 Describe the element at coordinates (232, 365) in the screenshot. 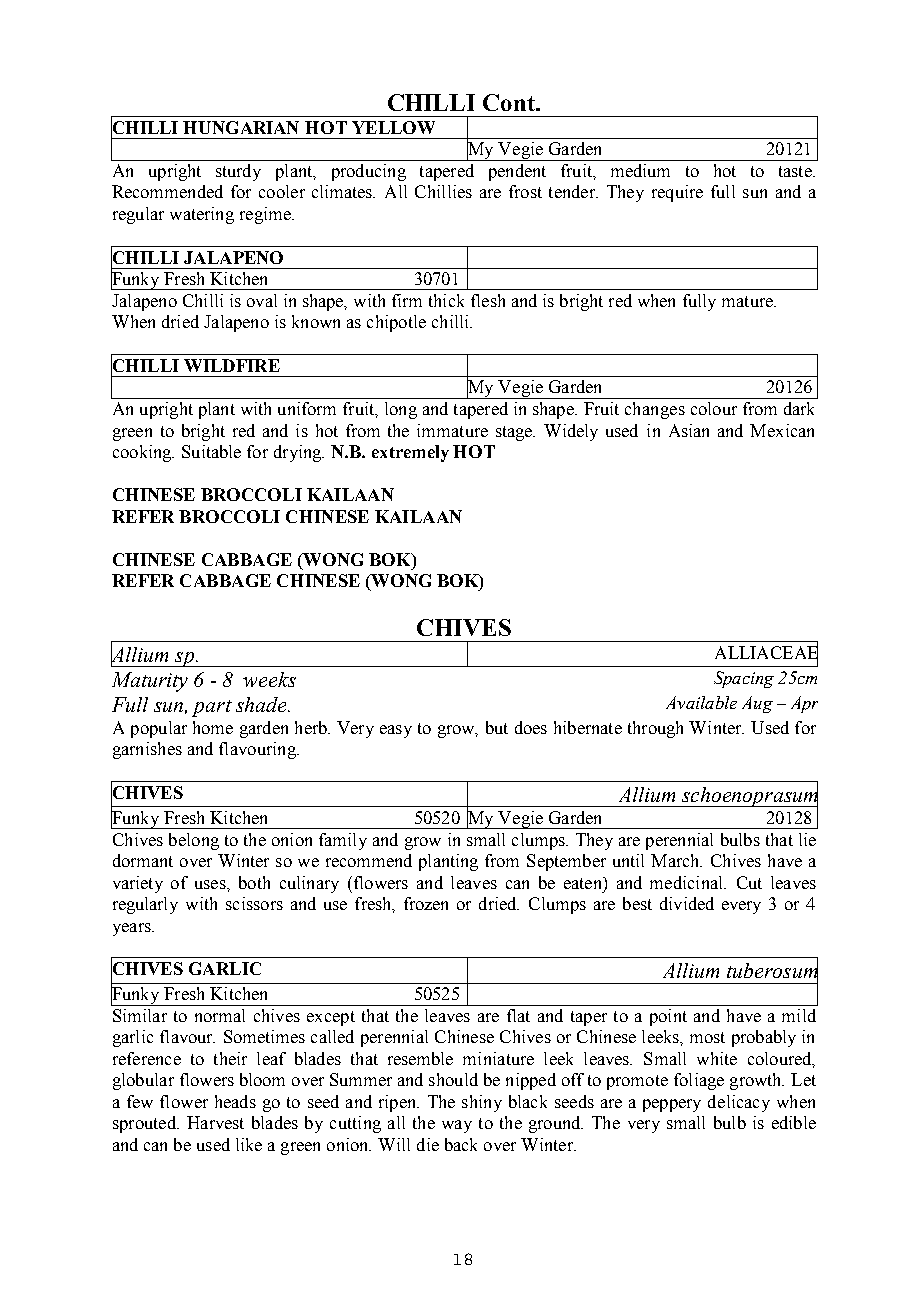

I see `WILDFIRE` at that location.
